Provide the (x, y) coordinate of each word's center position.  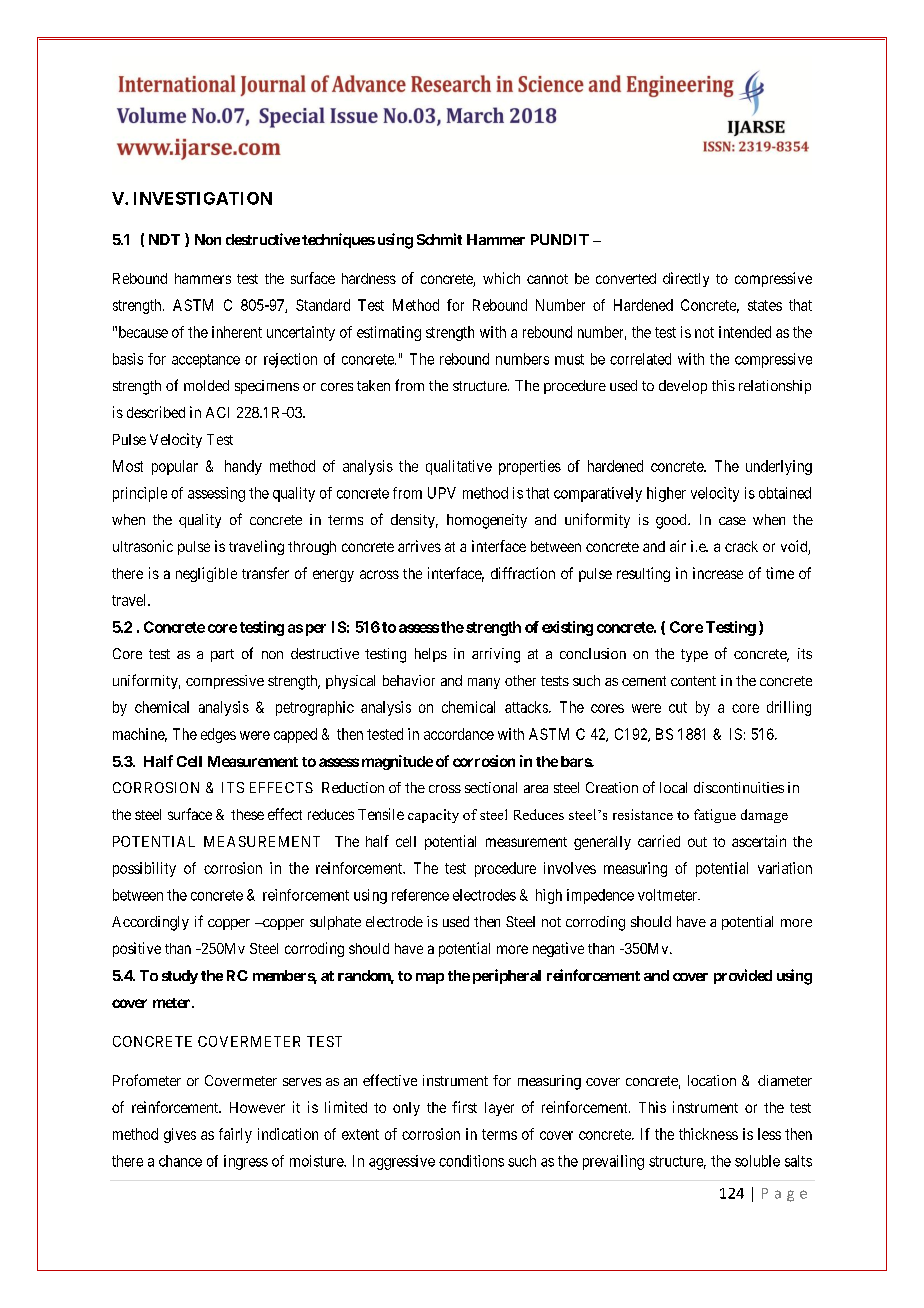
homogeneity (487, 521)
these (247, 814)
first (464, 1107)
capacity (433, 816)
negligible (206, 574)
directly (686, 279)
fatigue (715, 816)
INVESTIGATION (203, 198)
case (732, 521)
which (501, 278)
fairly (235, 1135)
